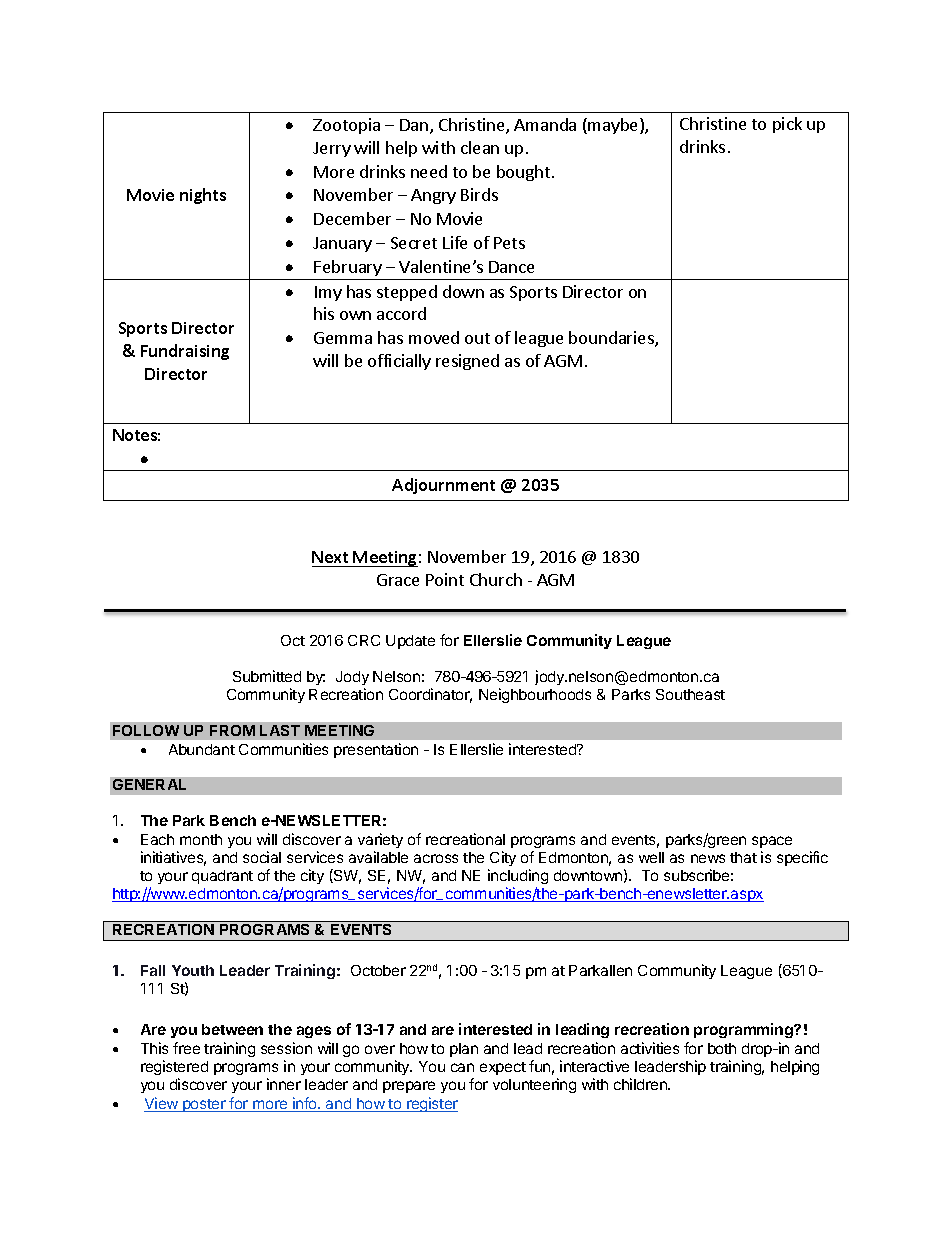  Describe the element at coordinates (496, 579) in the image. I see `Church` at that location.
